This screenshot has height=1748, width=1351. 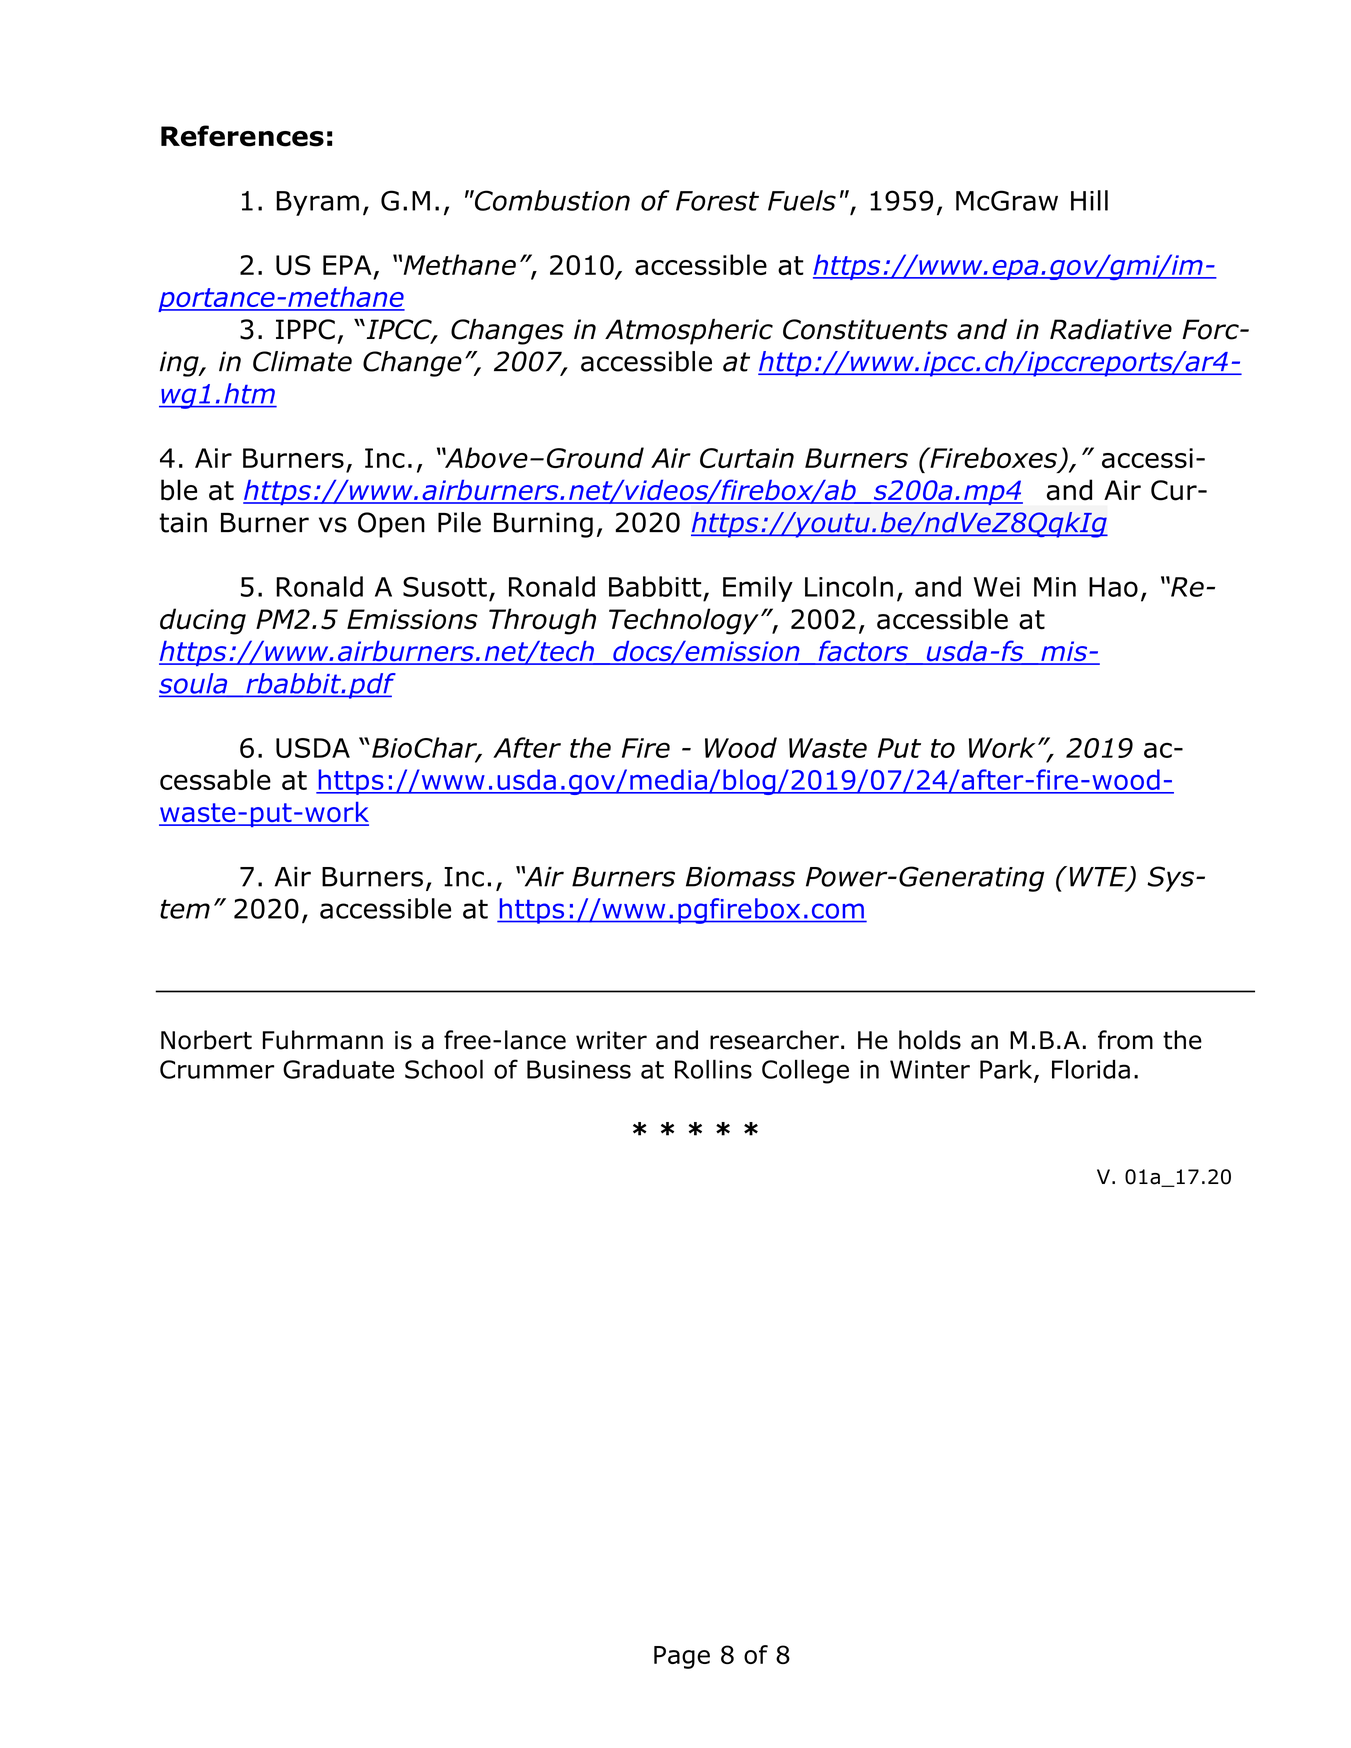 I want to click on Florida, so click(x=1091, y=1069).
